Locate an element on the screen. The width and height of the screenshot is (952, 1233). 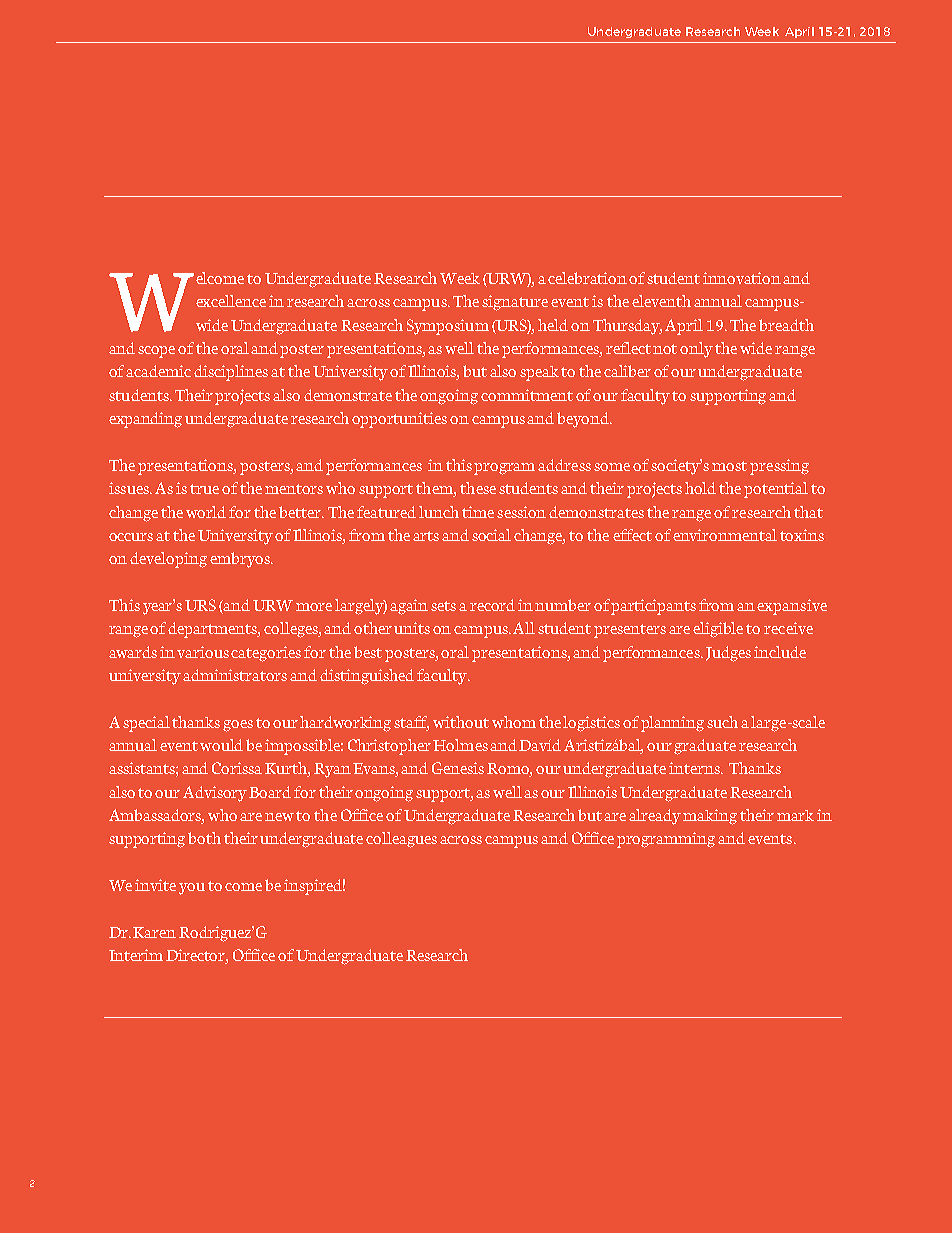
Karen is located at coordinates (154, 932).
